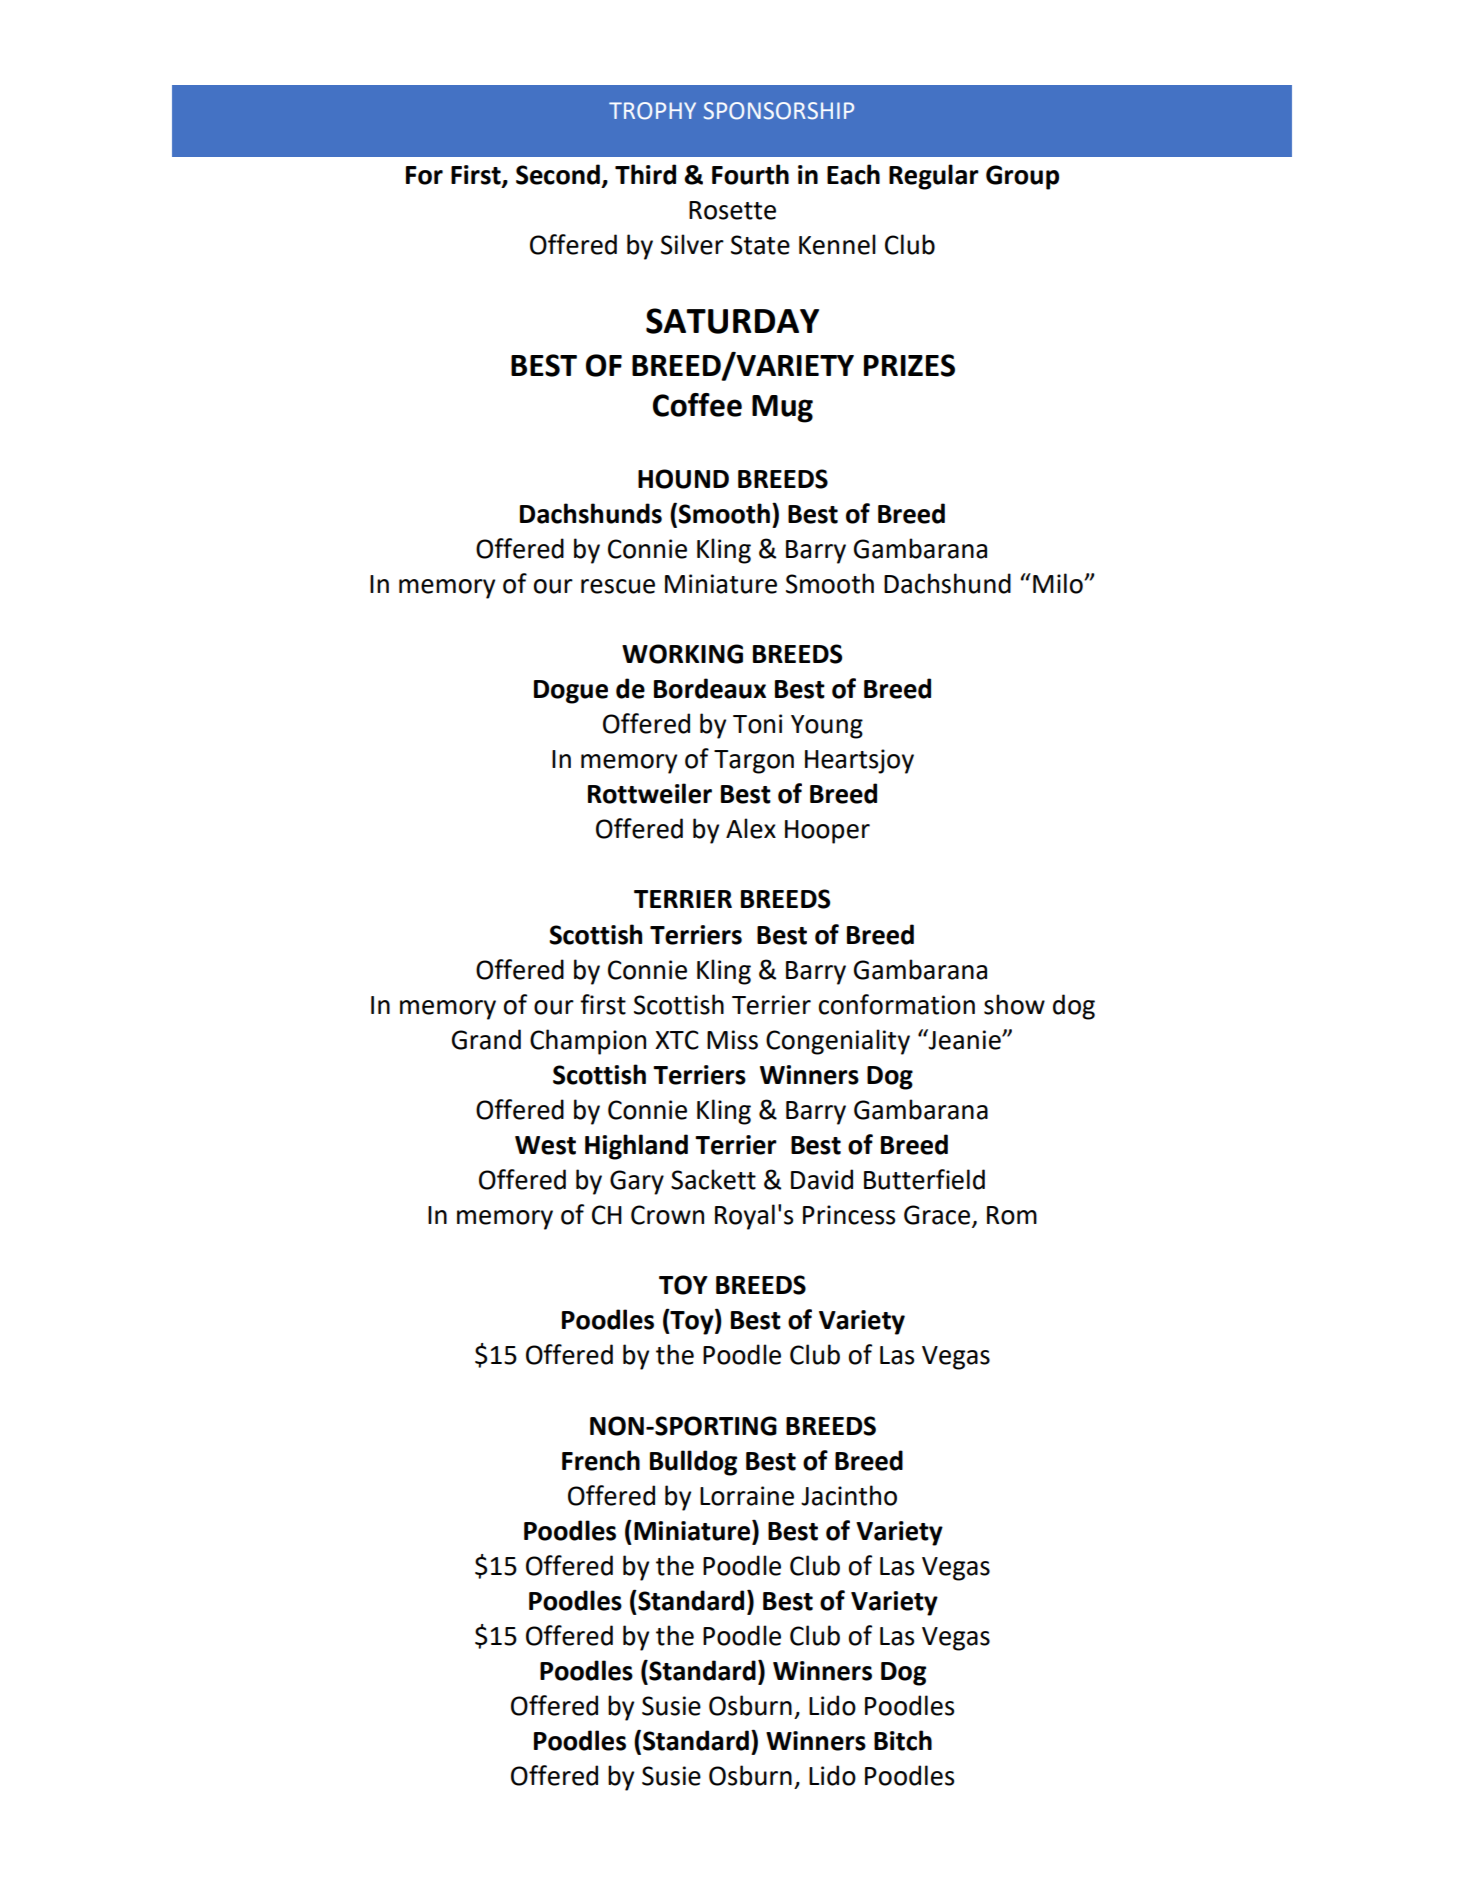 Image resolution: width=1465 pixels, height=1896 pixels. What do you see at coordinates (747, 1496) in the page?
I see `Lorraine` at bounding box center [747, 1496].
